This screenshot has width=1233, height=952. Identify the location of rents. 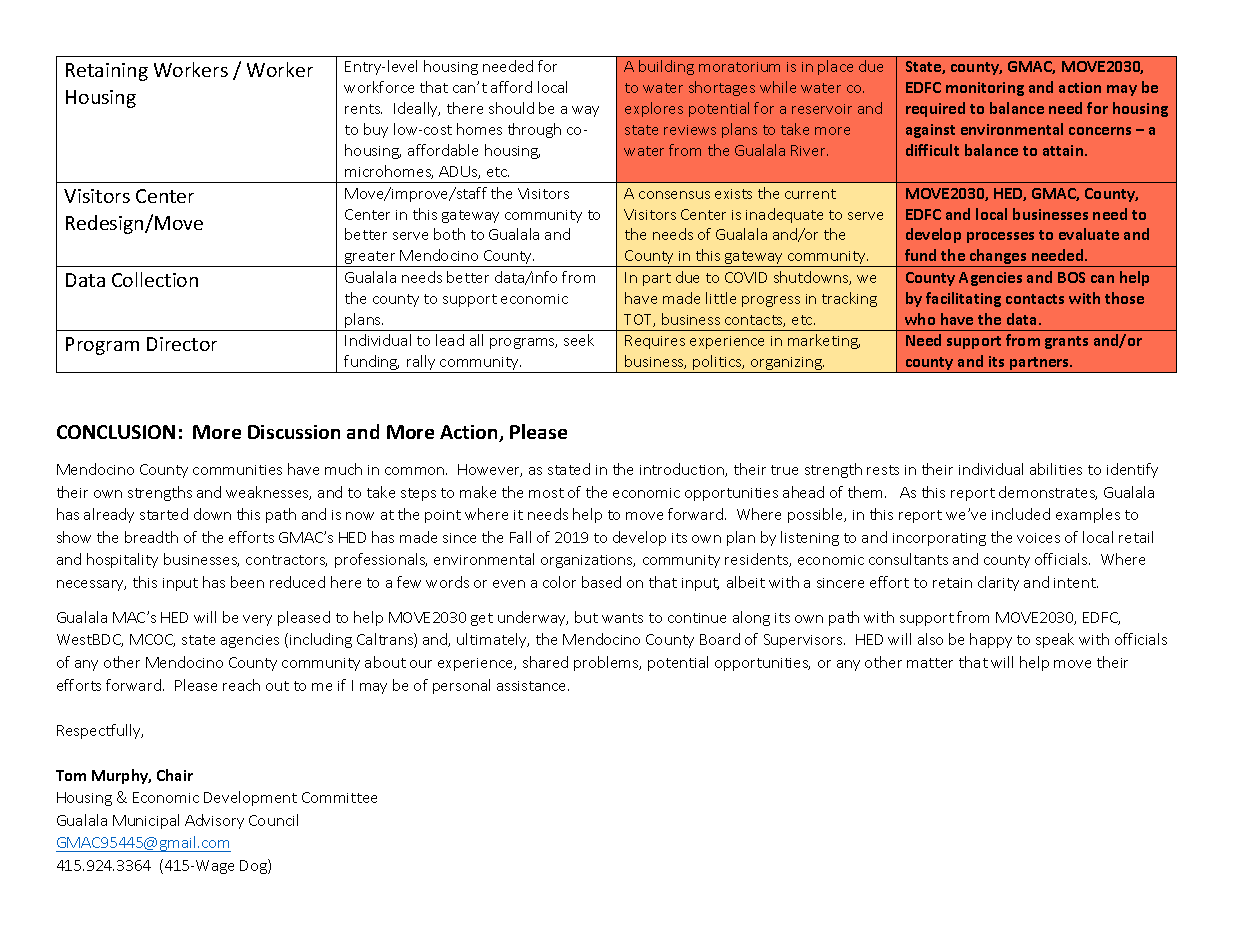
(363, 109).
